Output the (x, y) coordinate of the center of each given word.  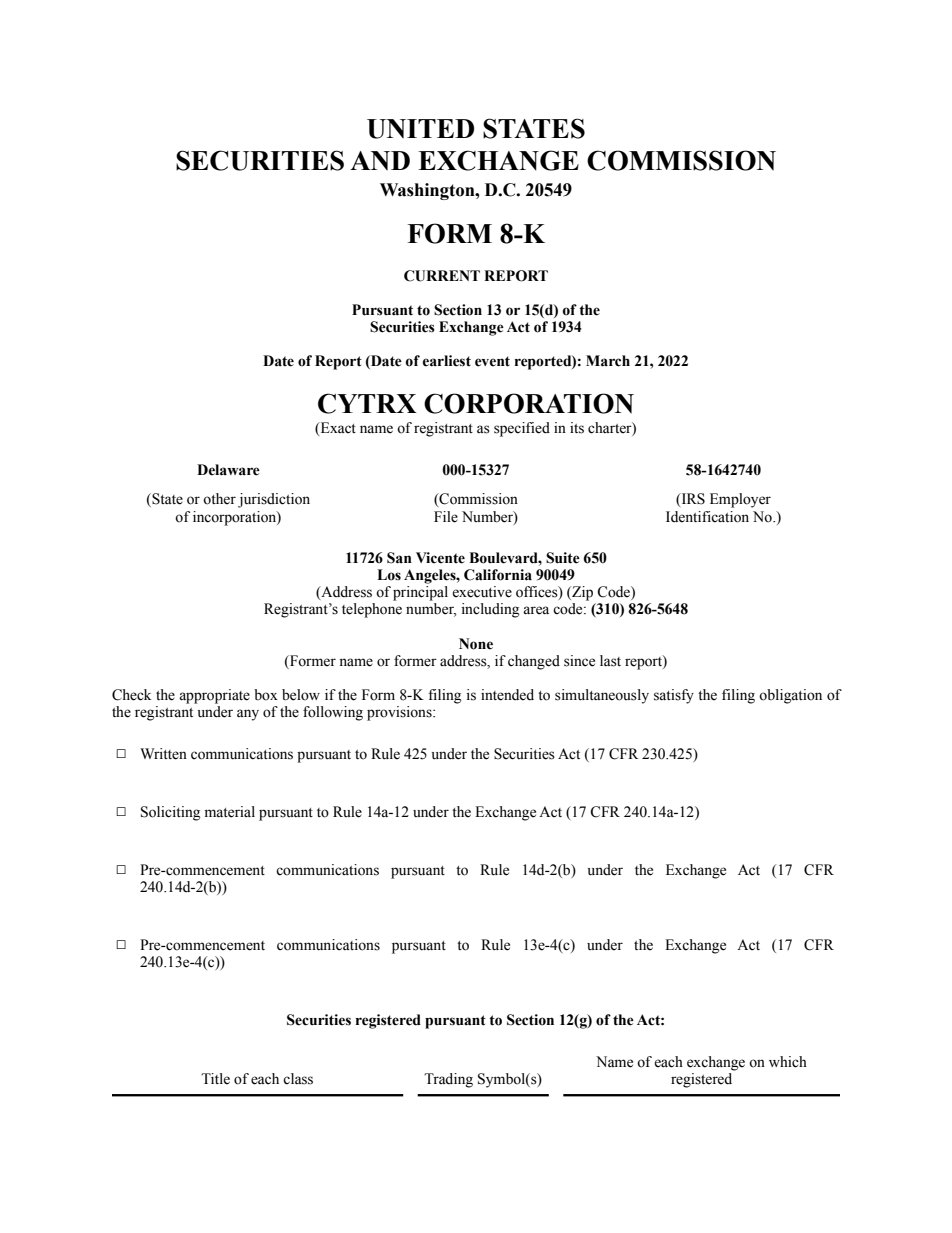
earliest (447, 361)
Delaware (228, 470)
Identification (707, 517)
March (608, 361)
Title (215, 1079)
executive (482, 592)
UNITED (420, 129)
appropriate (214, 696)
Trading (448, 1080)
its (577, 428)
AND (380, 161)
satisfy (674, 696)
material (230, 812)
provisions (400, 713)
